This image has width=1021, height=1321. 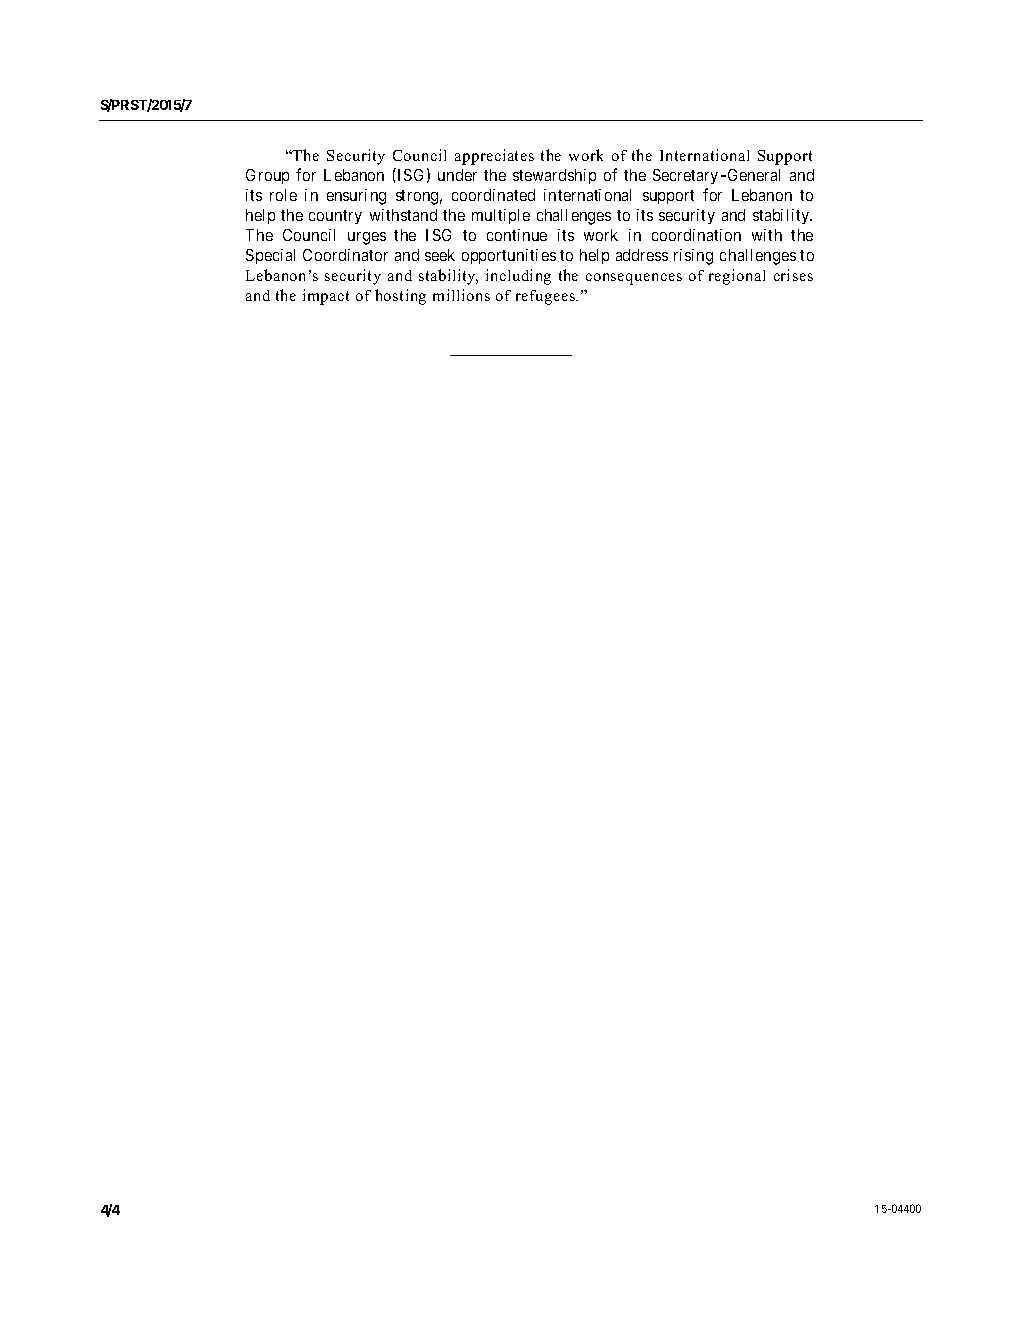 I want to click on regional, so click(x=737, y=277).
